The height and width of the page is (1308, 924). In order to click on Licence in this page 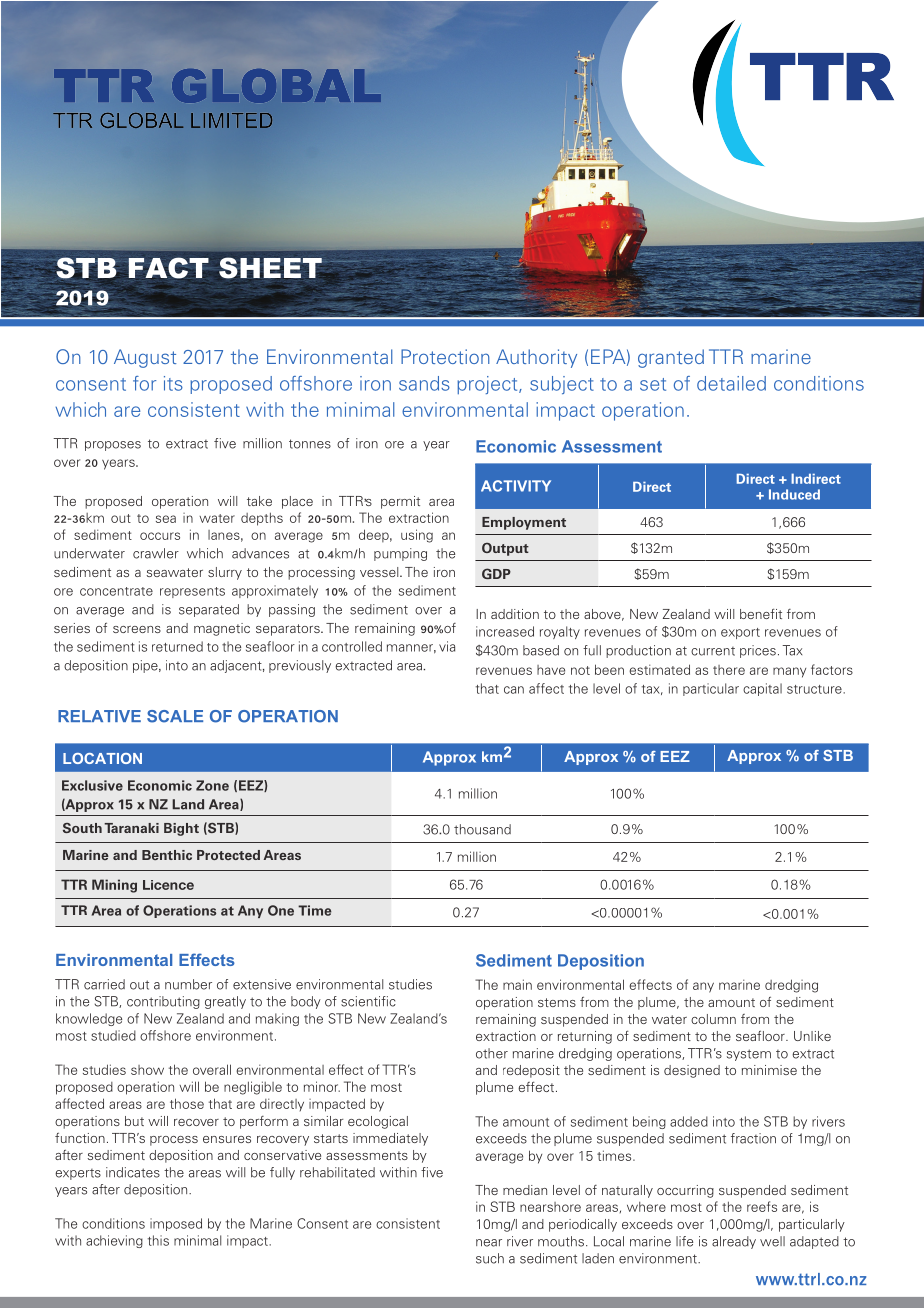, I will do `click(168, 885)`.
